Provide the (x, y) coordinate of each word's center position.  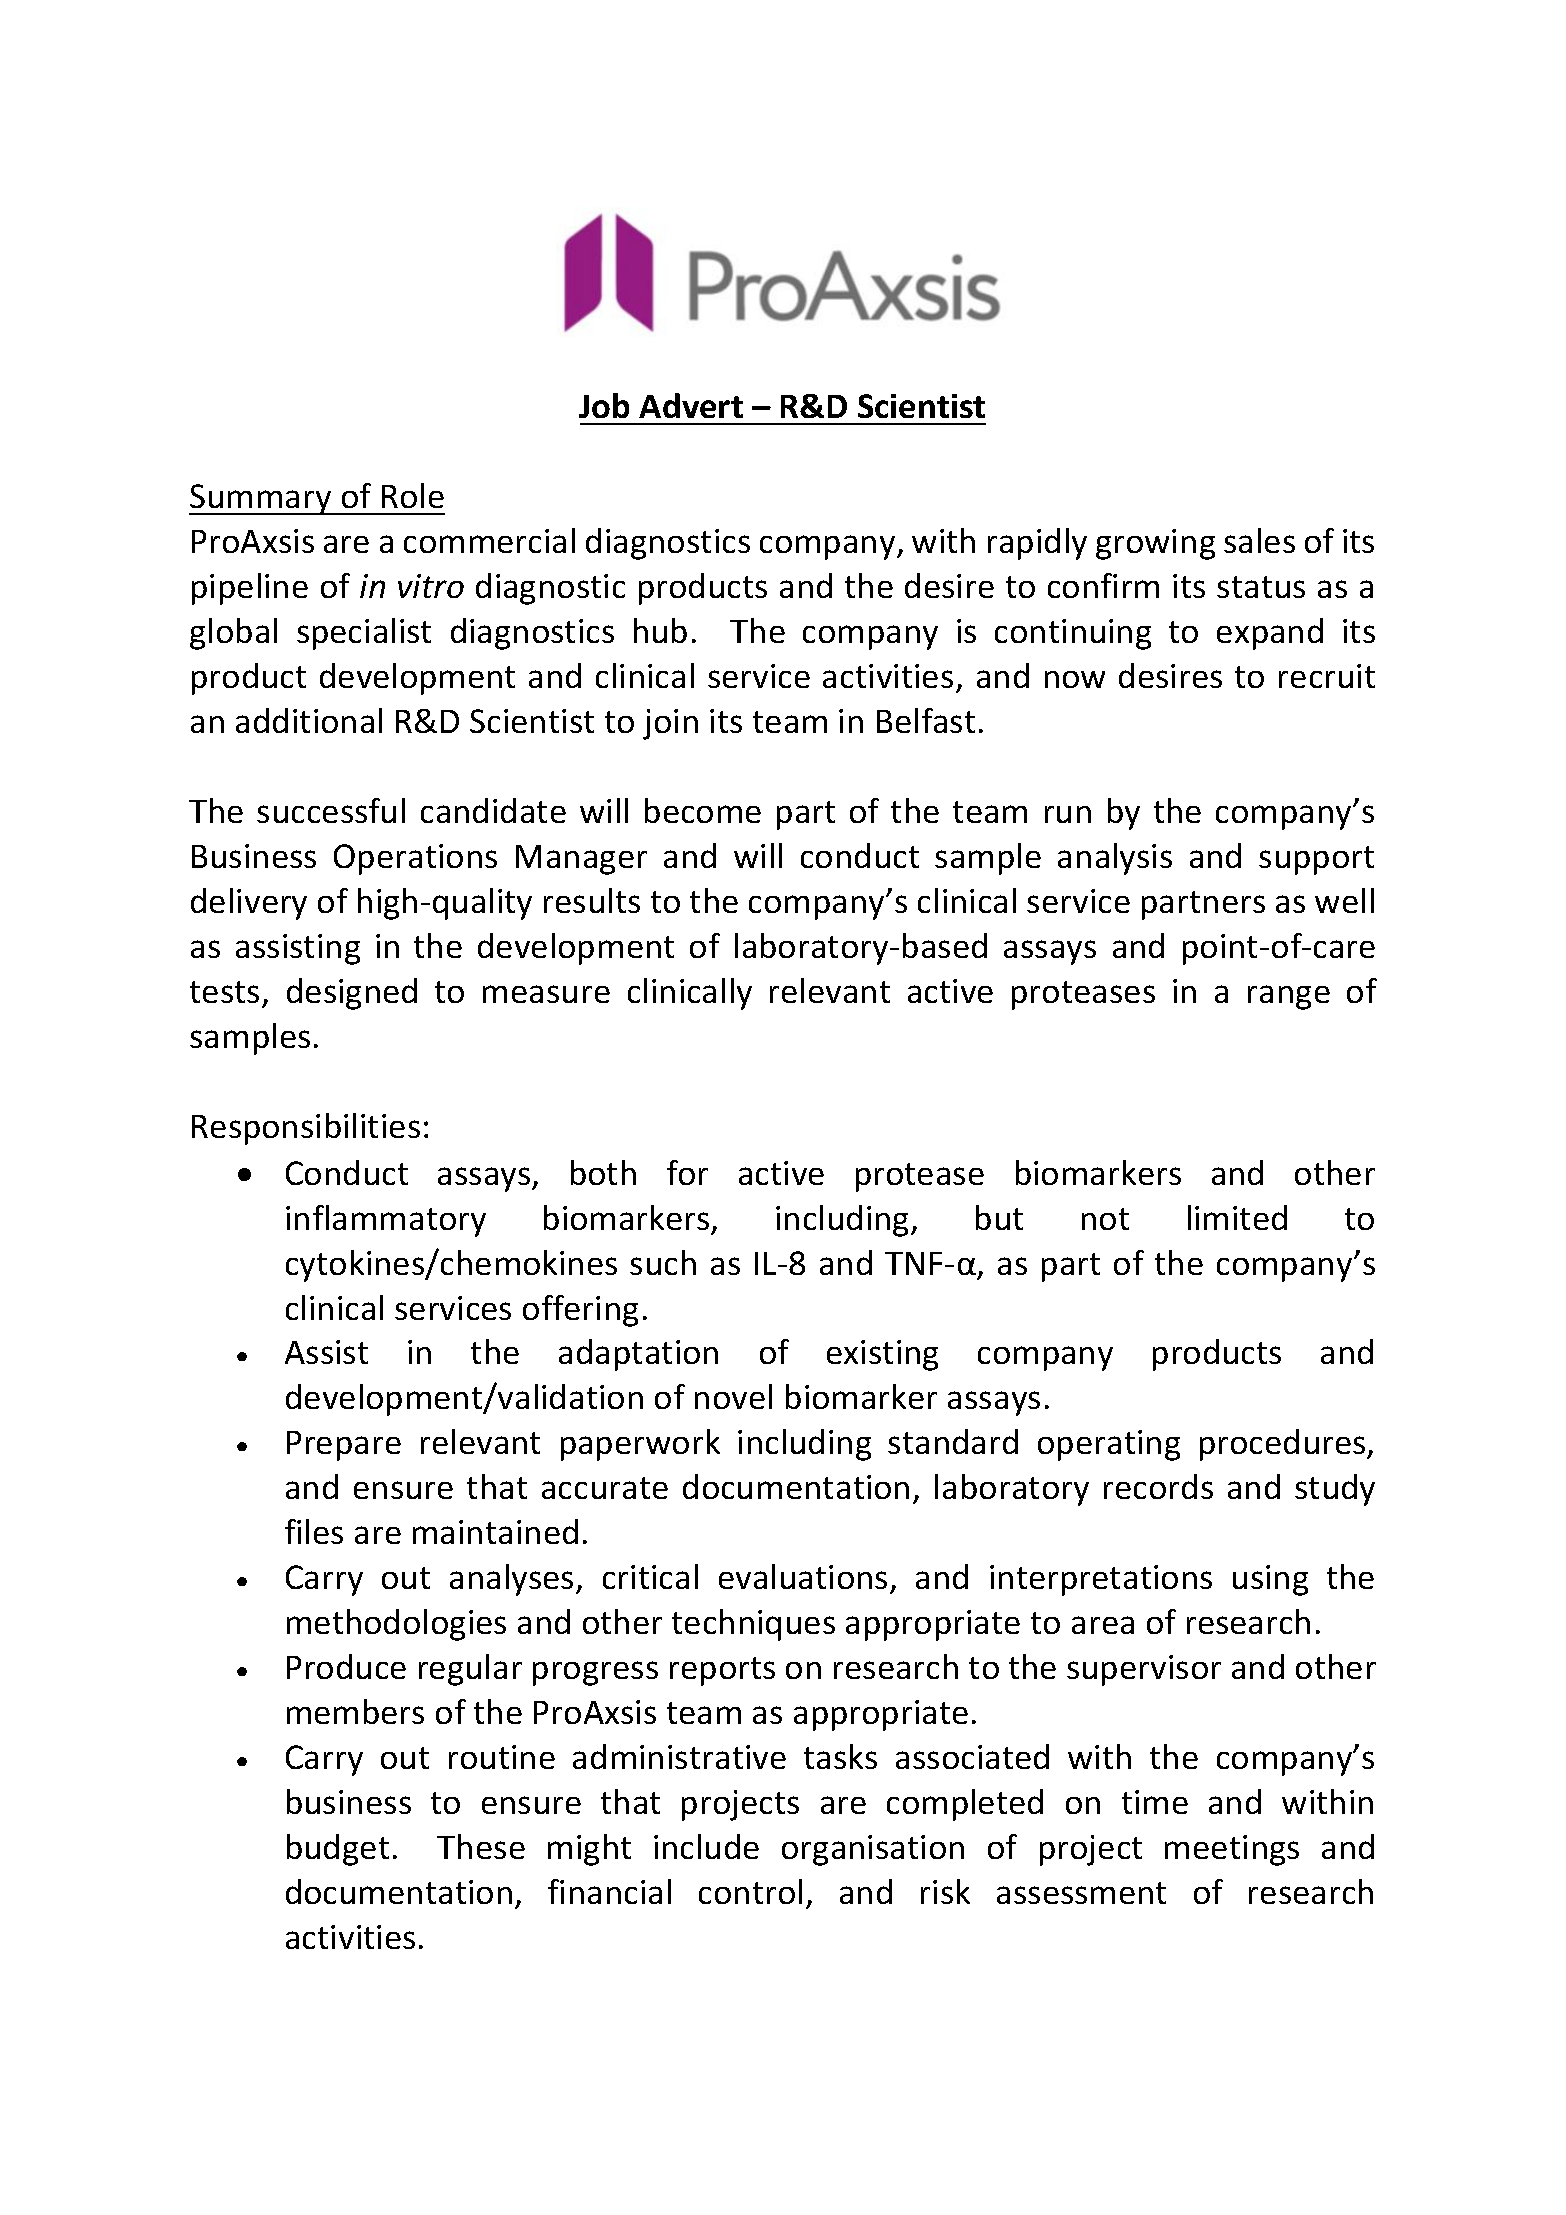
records (1158, 1486)
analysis (1115, 859)
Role (413, 495)
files (314, 1531)
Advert (691, 405)
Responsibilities (306, 1129)
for (687, 1172)
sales (1259, 540)
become (703, 810)
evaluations (803, 1576)
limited (1237, 1217)
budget (338, 1850)
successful (331, 810)
